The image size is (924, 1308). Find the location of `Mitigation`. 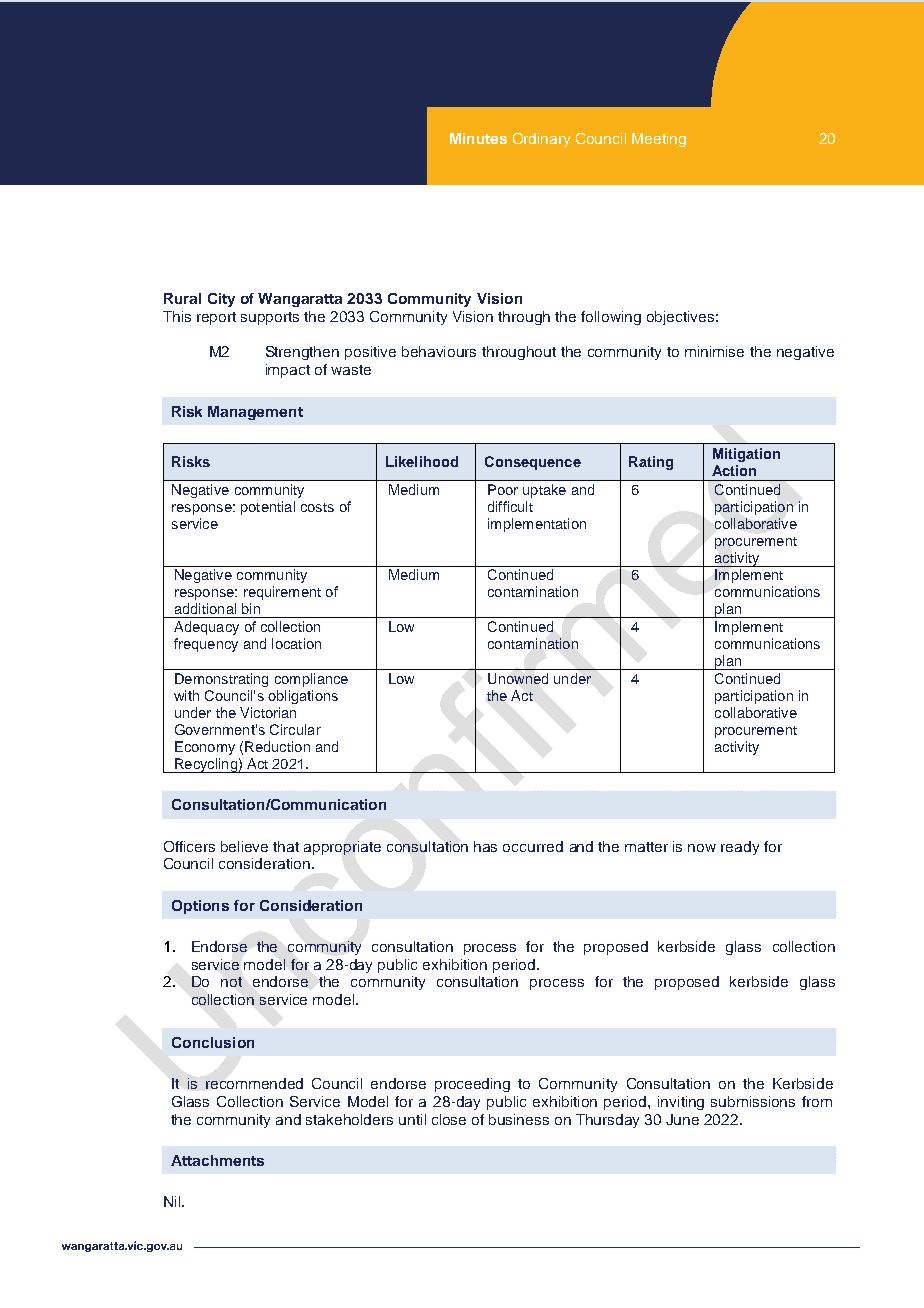

Mitigation is located at coordinates (746, 455).
